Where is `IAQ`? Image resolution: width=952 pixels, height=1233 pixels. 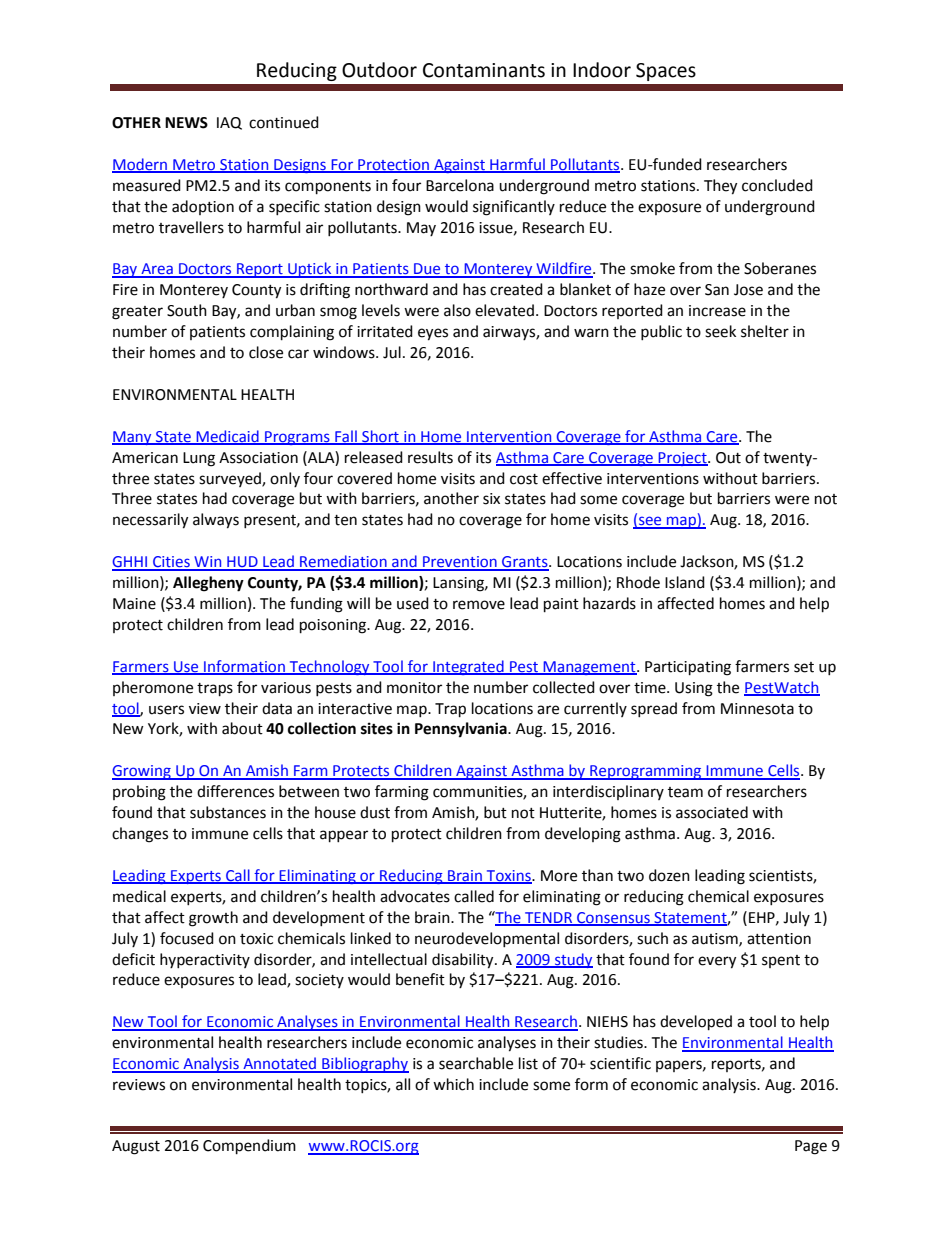 IAQ is located at coordinates (229, 123).
